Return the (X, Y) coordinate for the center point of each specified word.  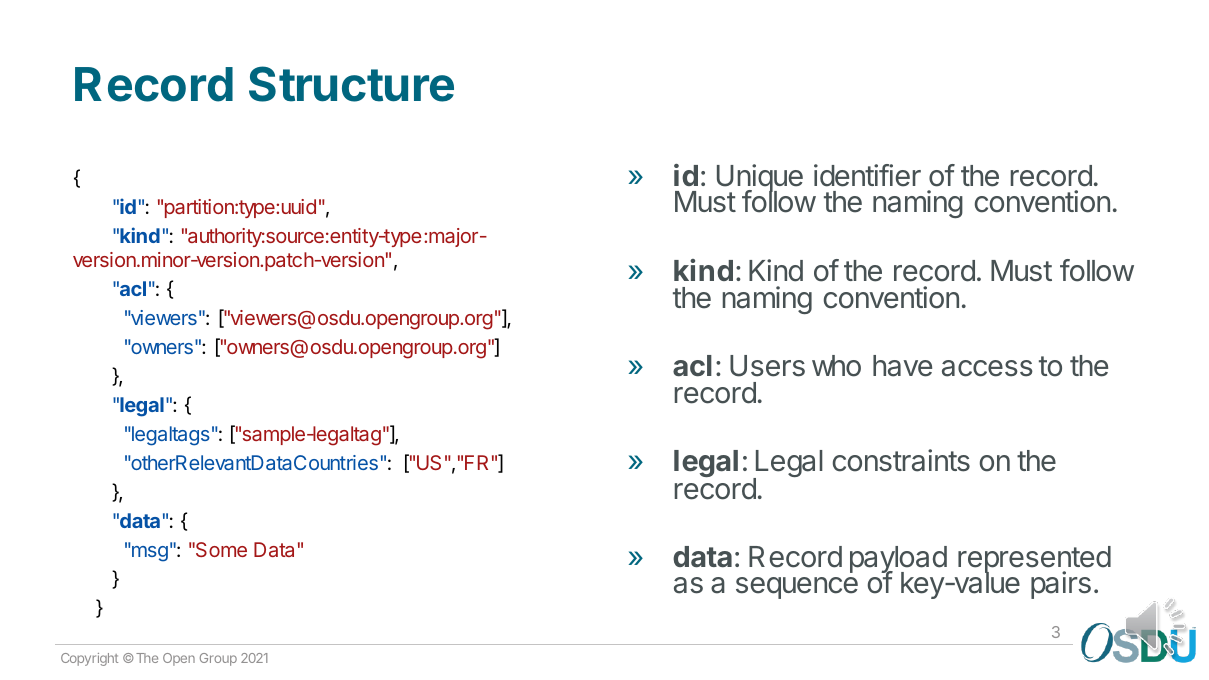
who (836, 366)
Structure (351, 84)
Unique (760, 179)
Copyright (89, 659)
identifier (867, 175)
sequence (797, 588)
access (987, 368)
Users (767, 366)
